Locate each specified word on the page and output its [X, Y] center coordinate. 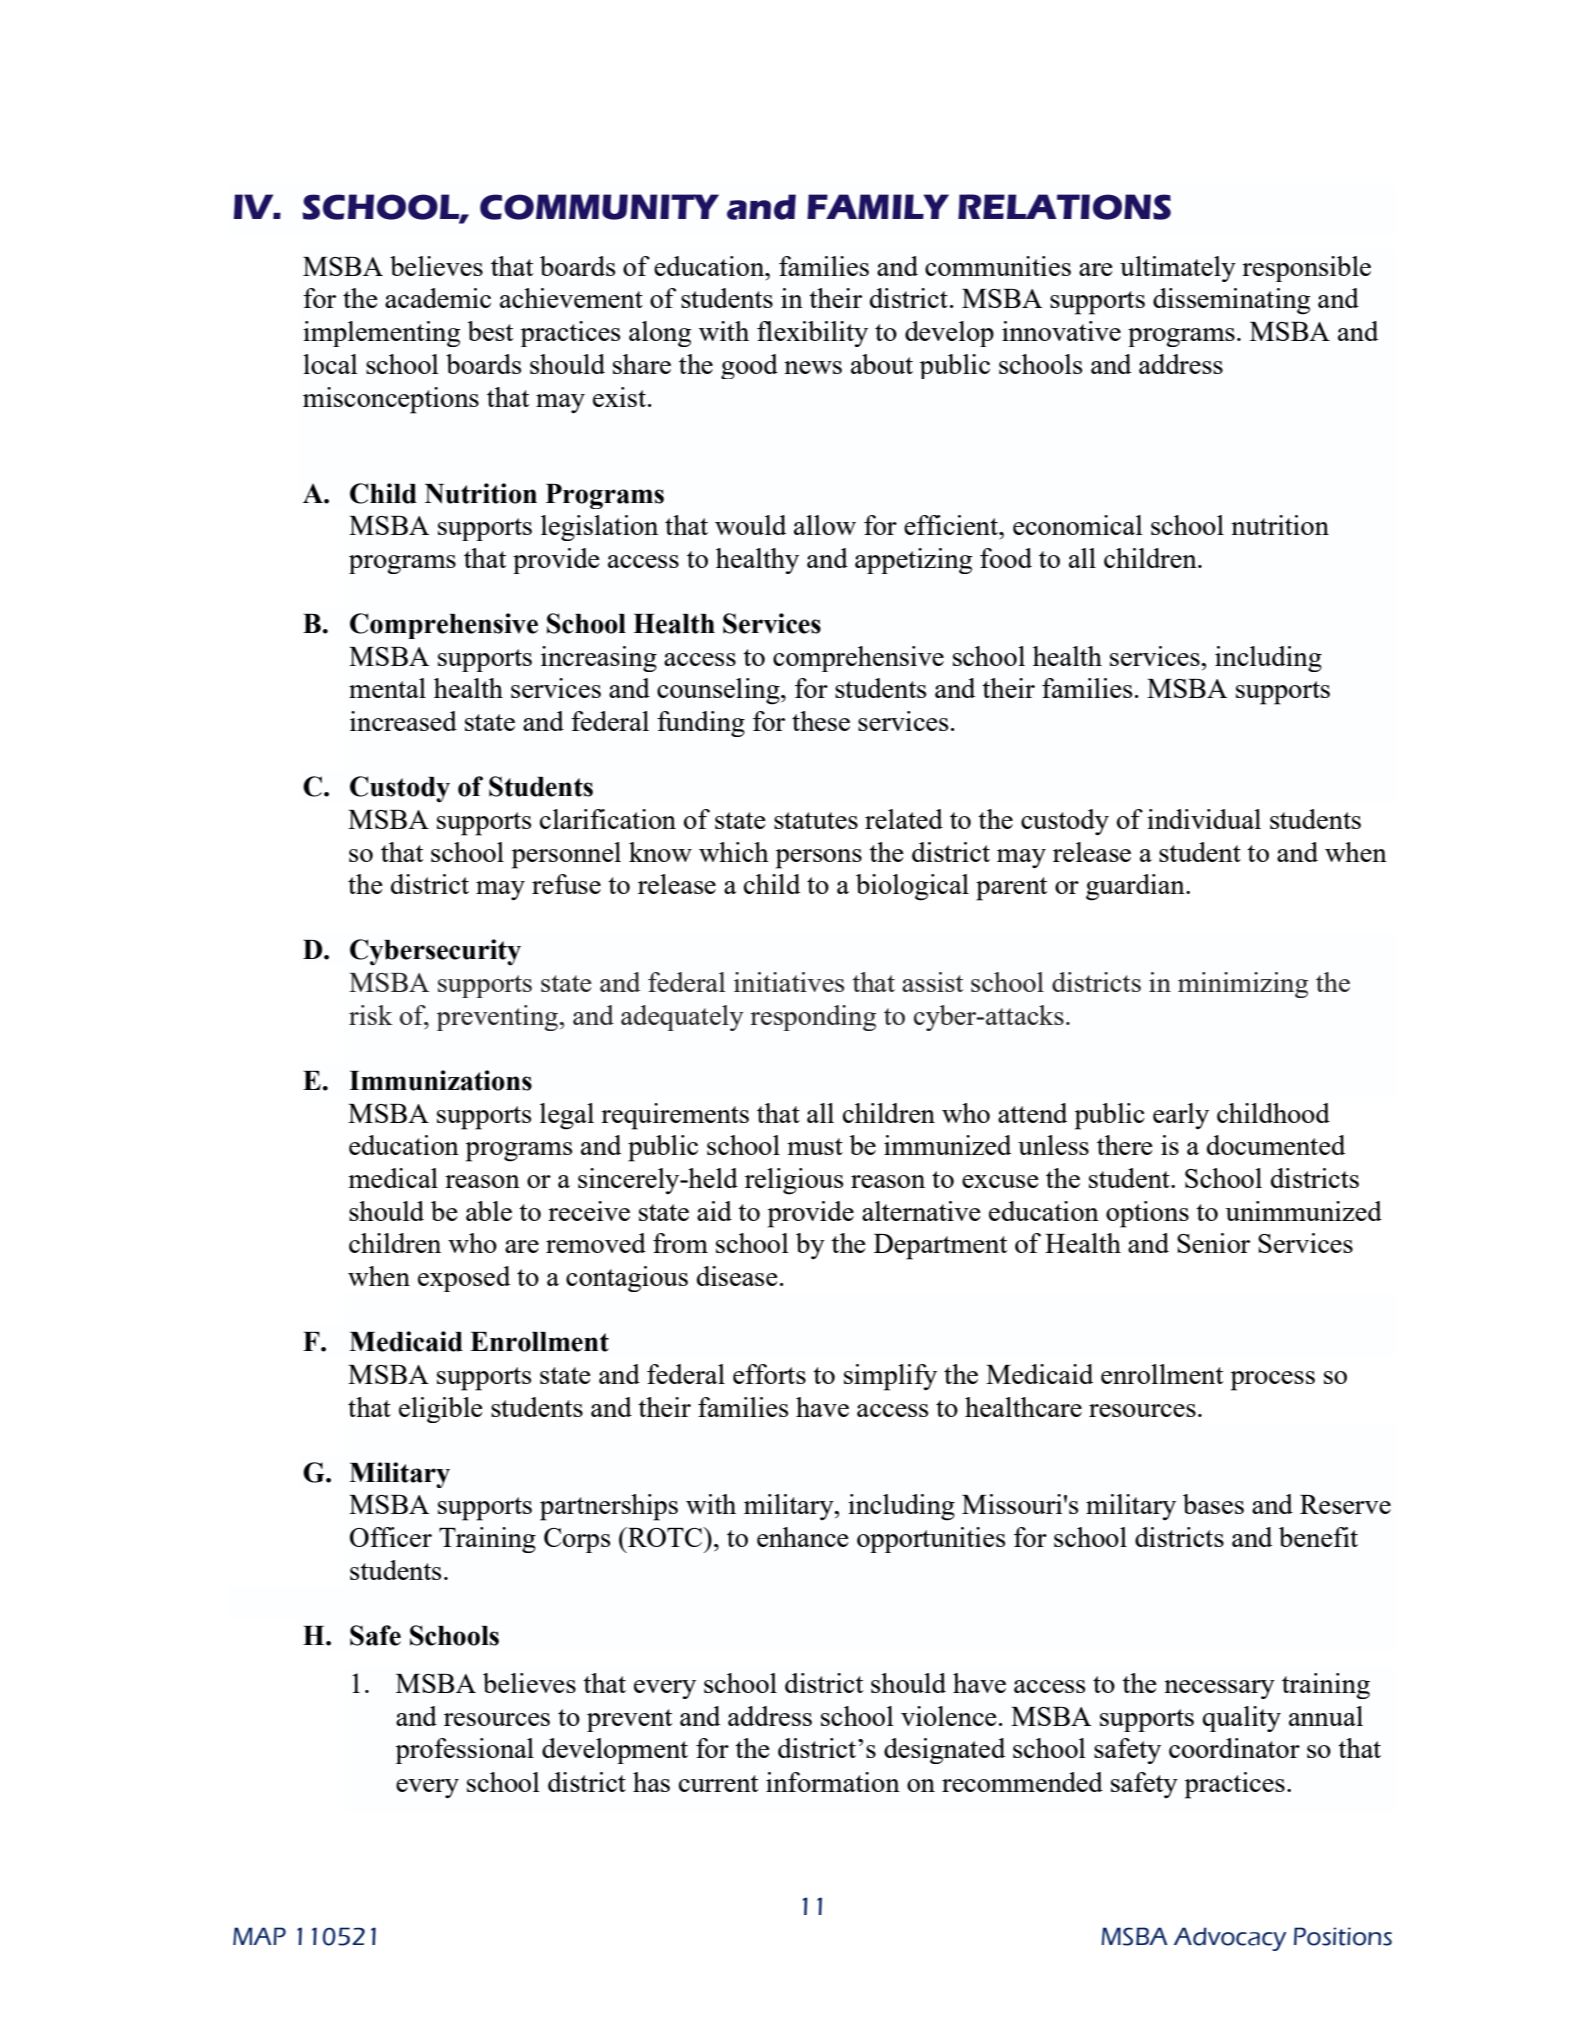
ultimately [1178, 269]
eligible [441, 1410]
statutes [816, 820]
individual [1204, 819]
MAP [259, 1936]
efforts [769, 1374]
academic [438, 298]
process [1273, 1381]
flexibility [812, 334]
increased [403, 721]
